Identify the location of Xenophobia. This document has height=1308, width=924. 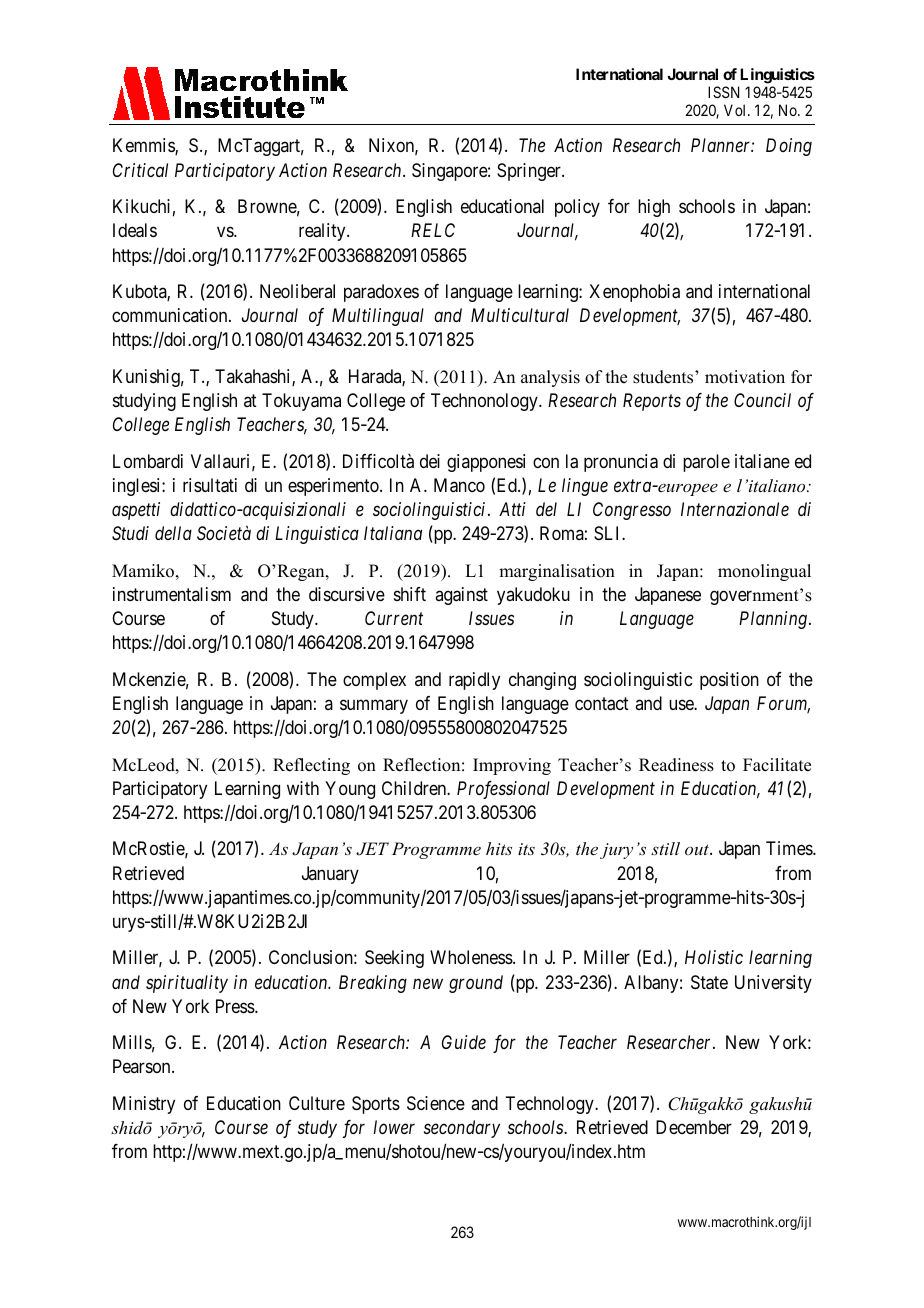
(634, 293).
